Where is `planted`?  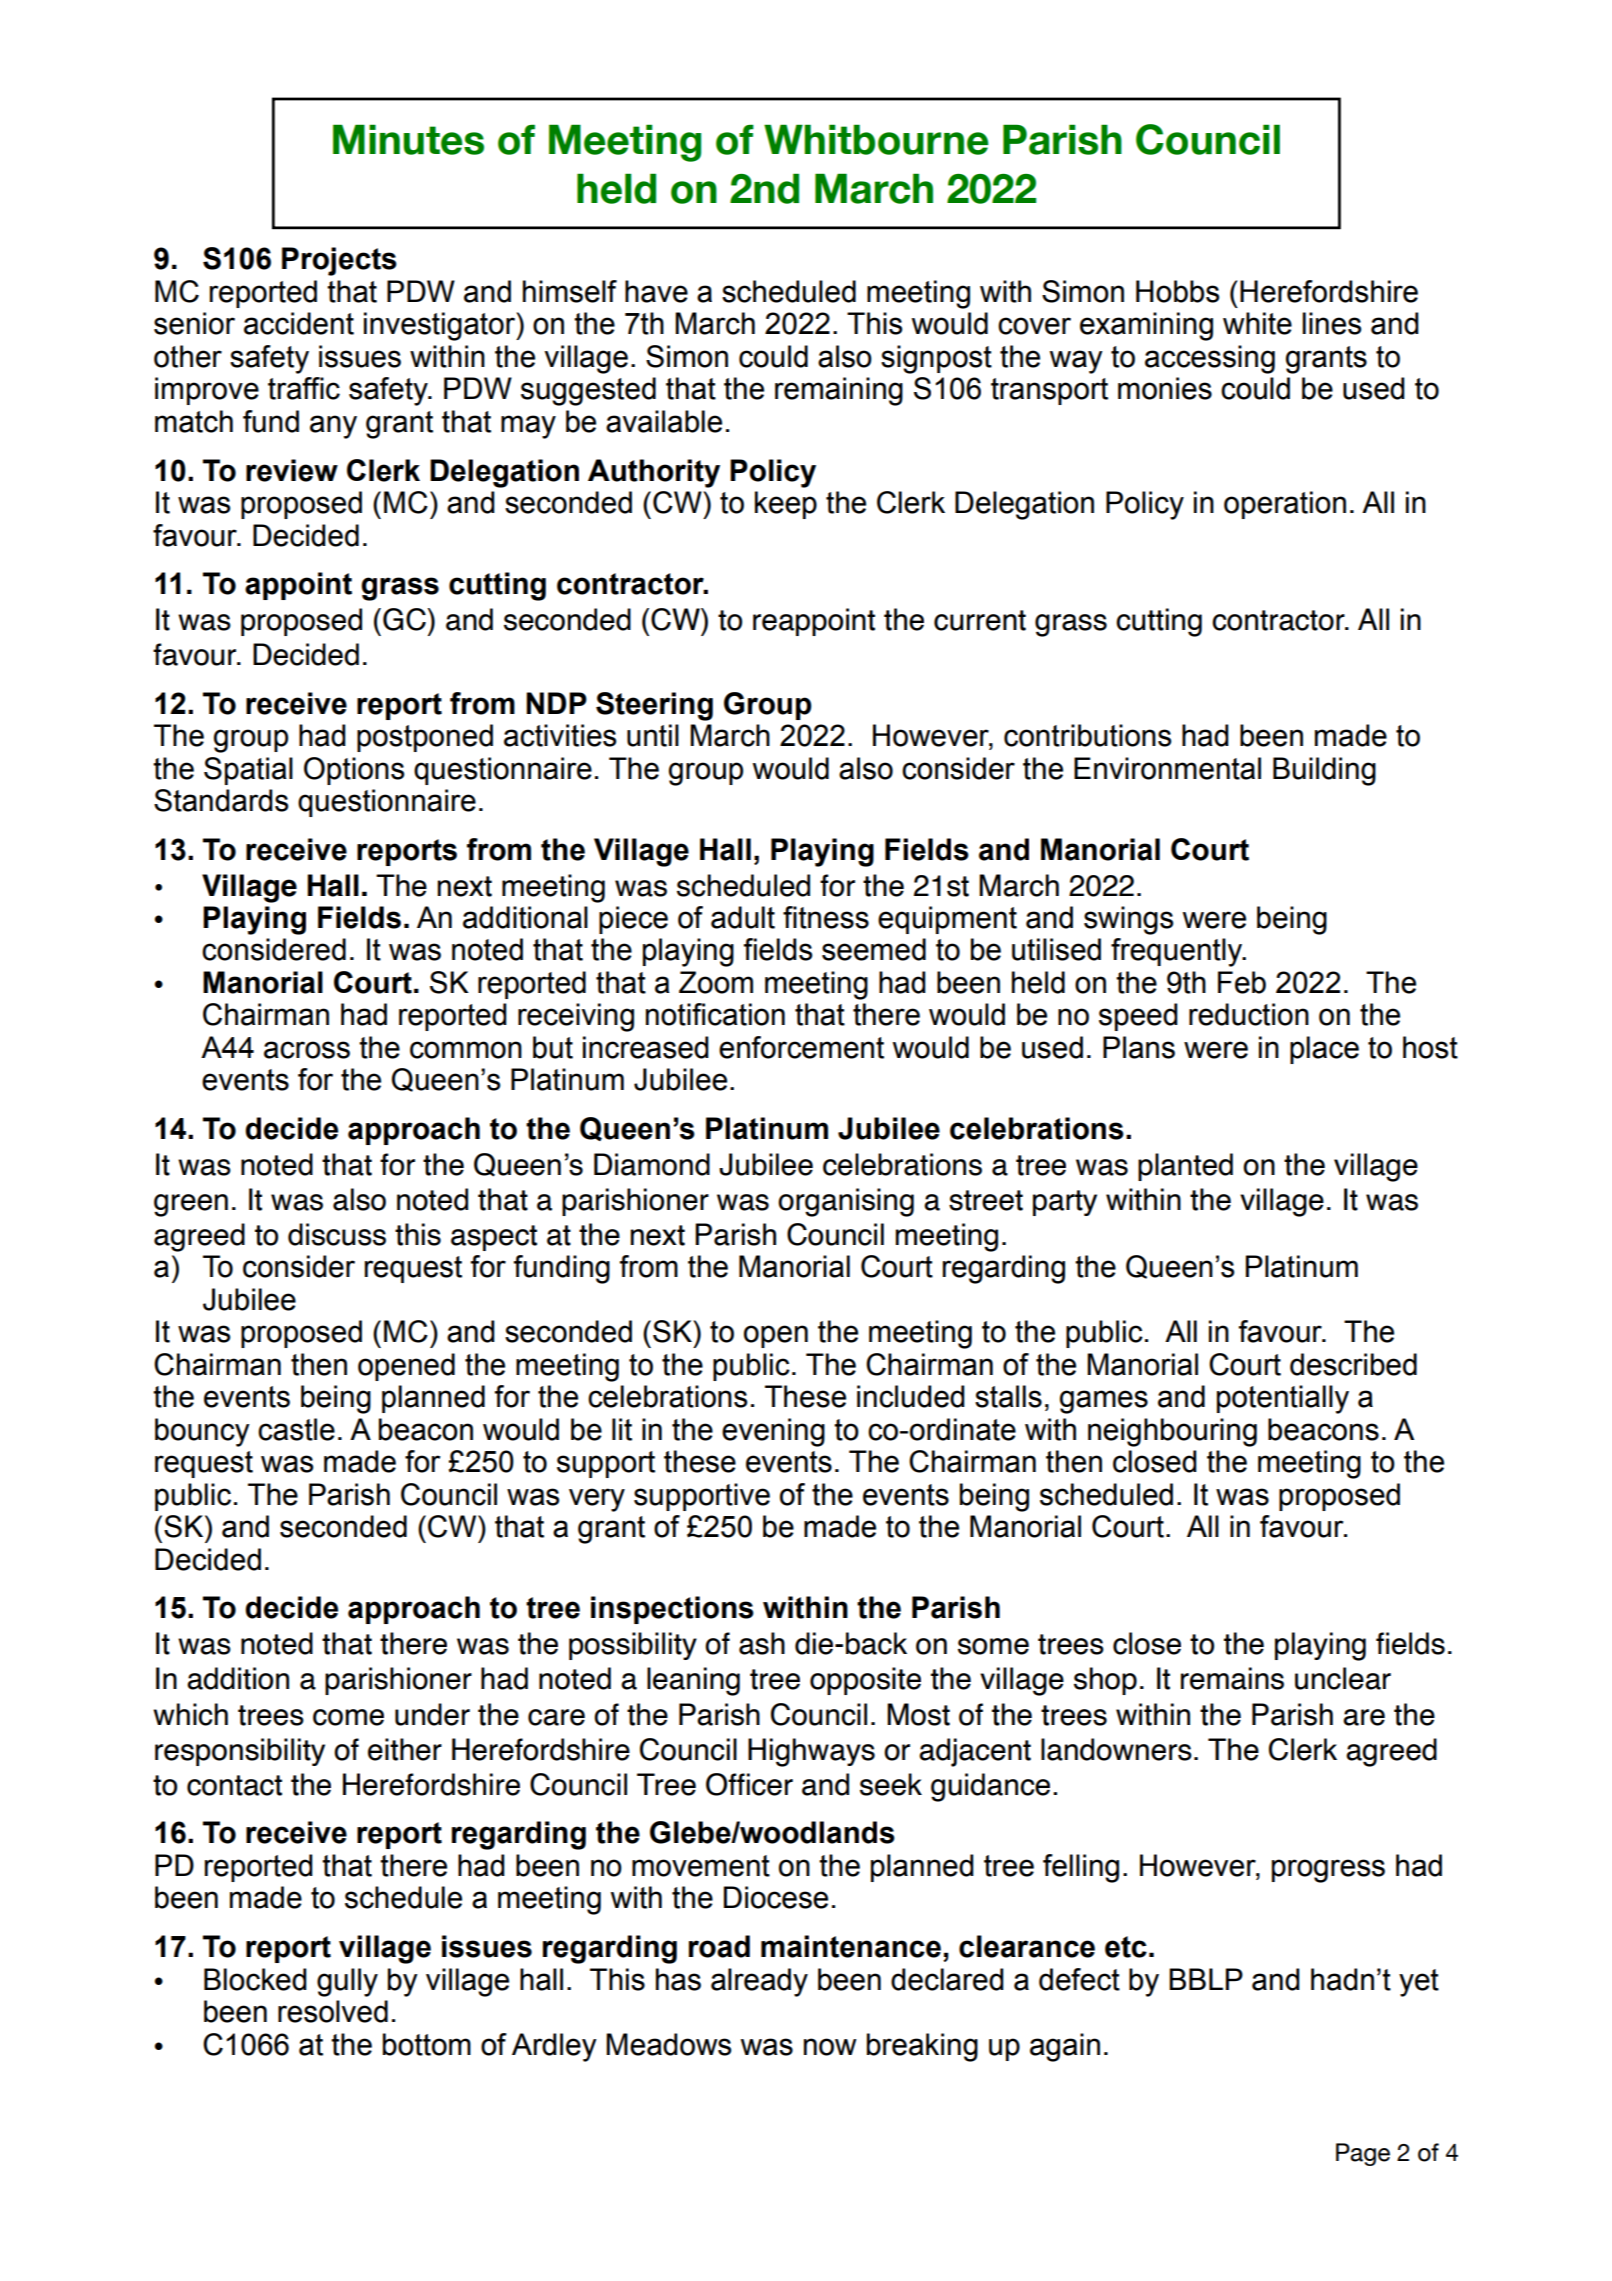 planted is located at coordinates (1185, 1167).
